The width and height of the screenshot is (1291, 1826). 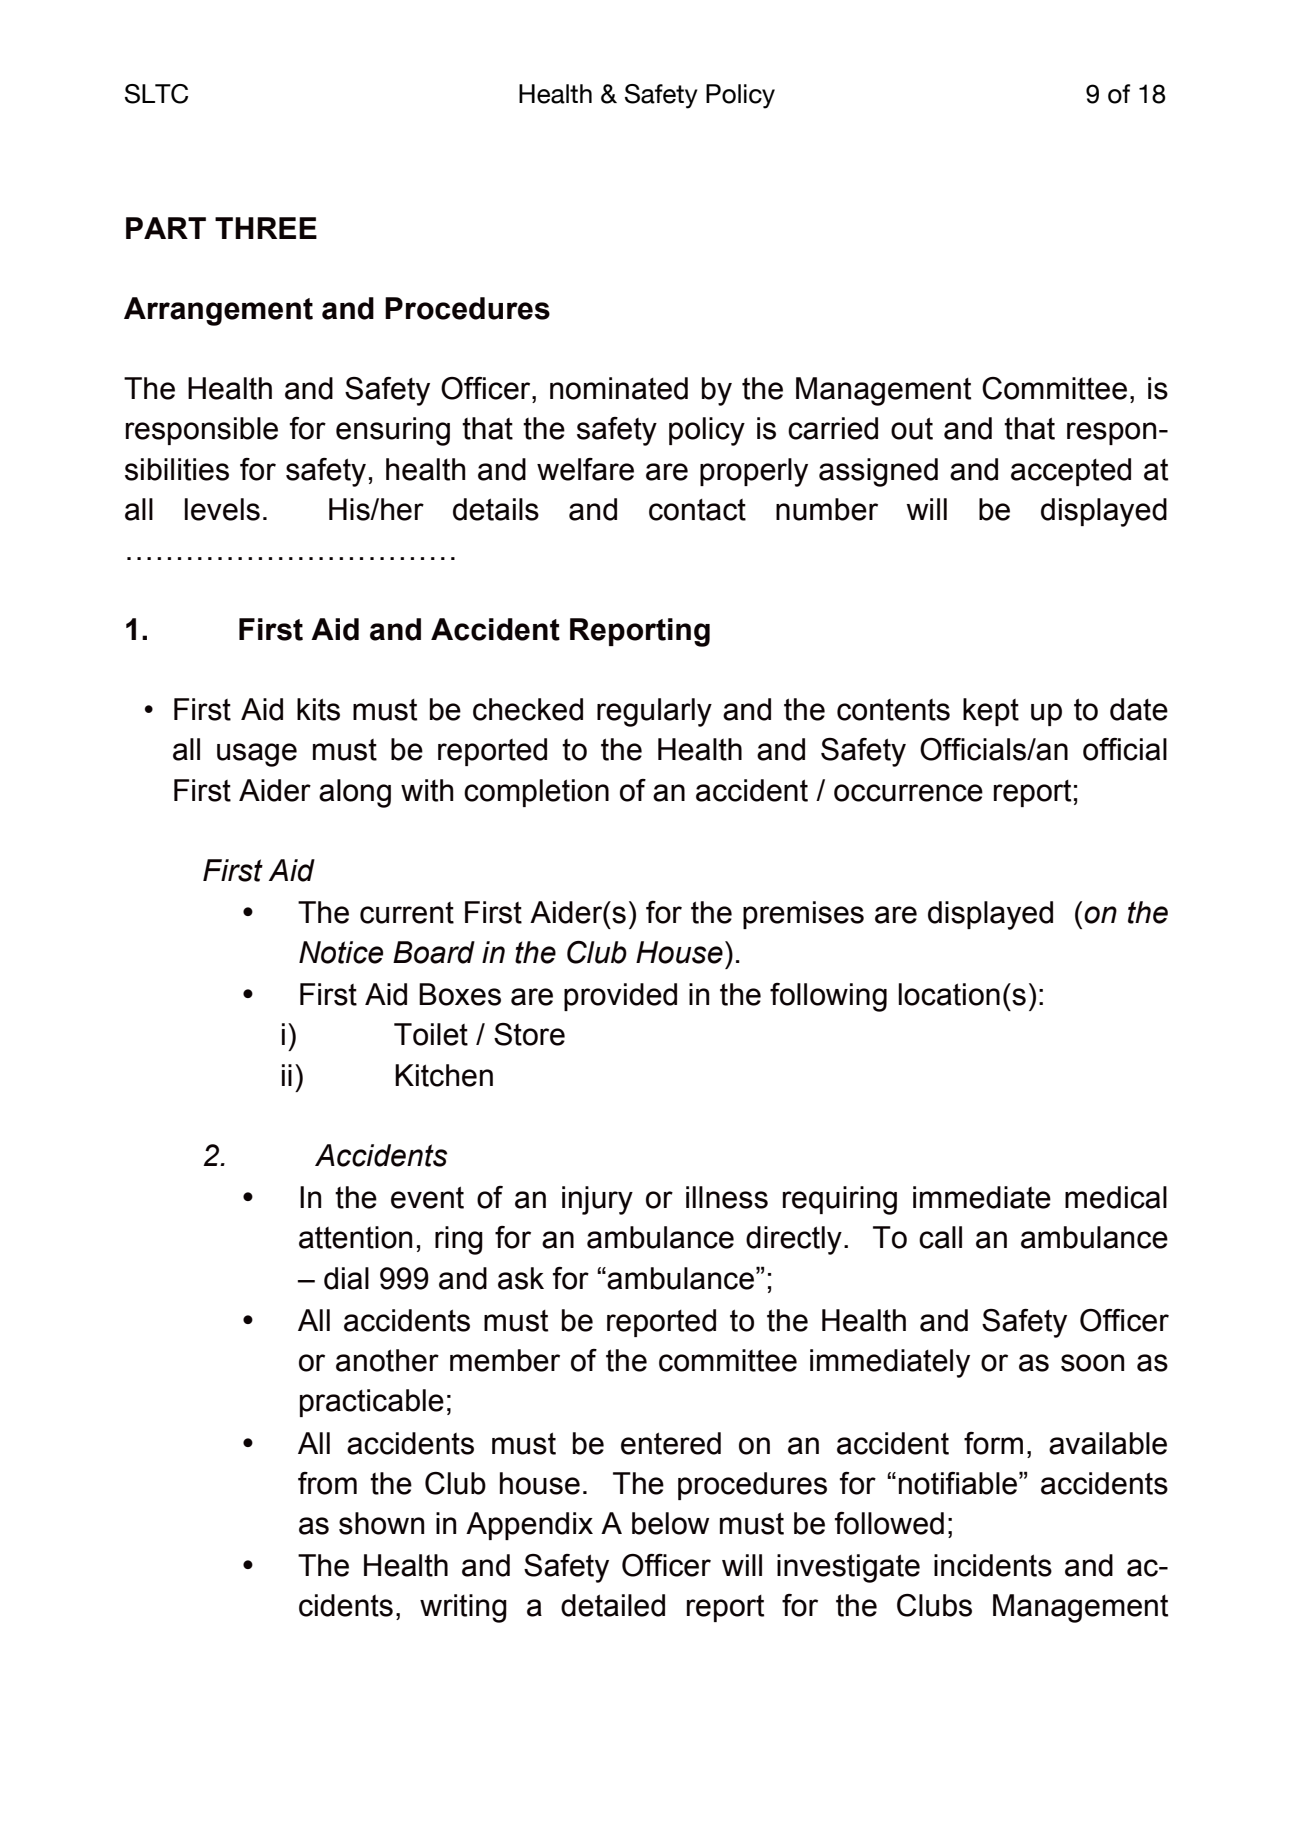 I want to click on followed, so click(x=889, y=1523).
